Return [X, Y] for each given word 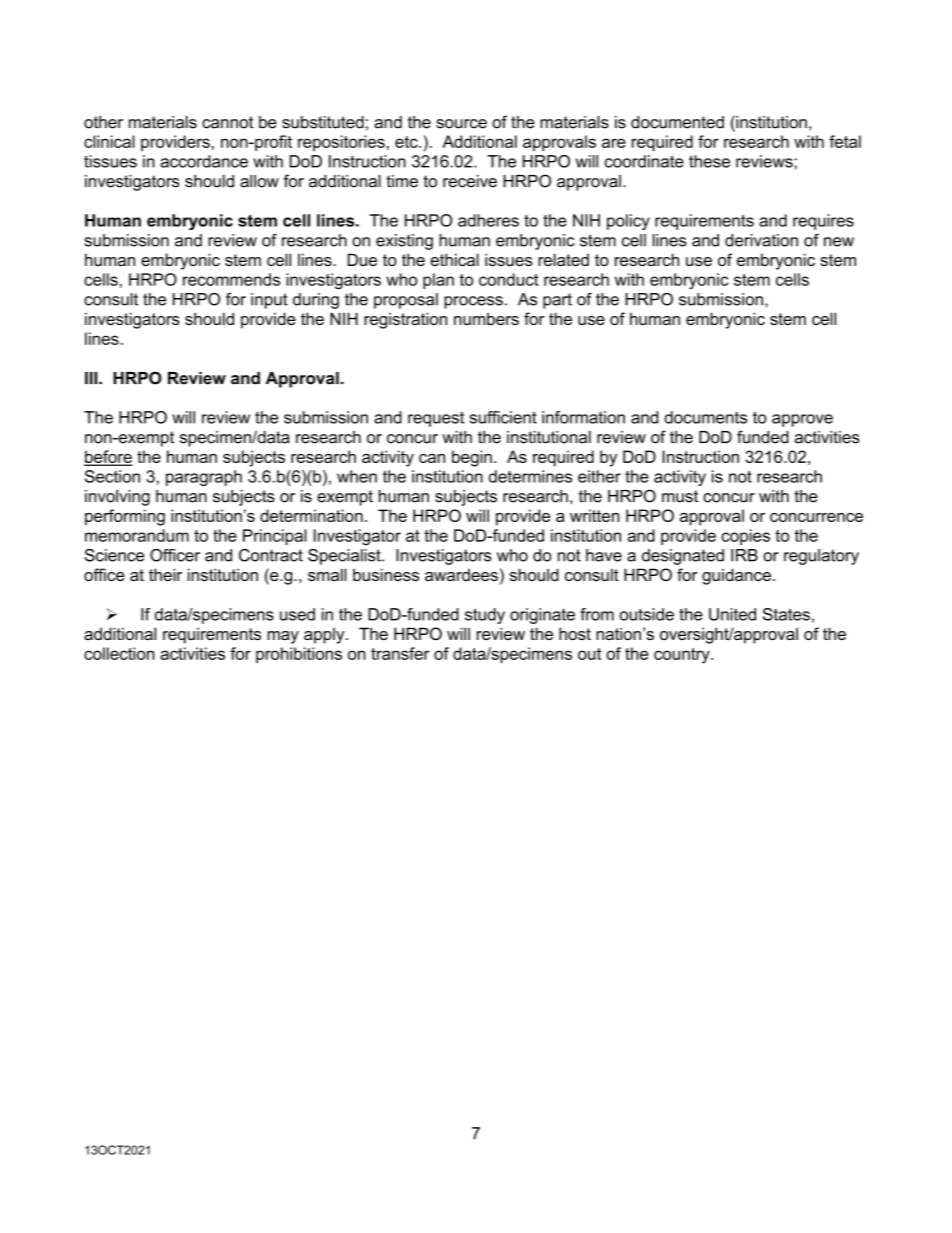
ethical [454, 259]
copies [746, 537]
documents [705, 417]
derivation [761, 240]
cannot [227, 122]
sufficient [503, 417]
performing [125, 517]
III [92, 378]
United [732, 614]
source [461, 124]
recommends [231, 279]
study [485, 616]
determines [530, 476]
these [709, 161]
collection [119, 653]
